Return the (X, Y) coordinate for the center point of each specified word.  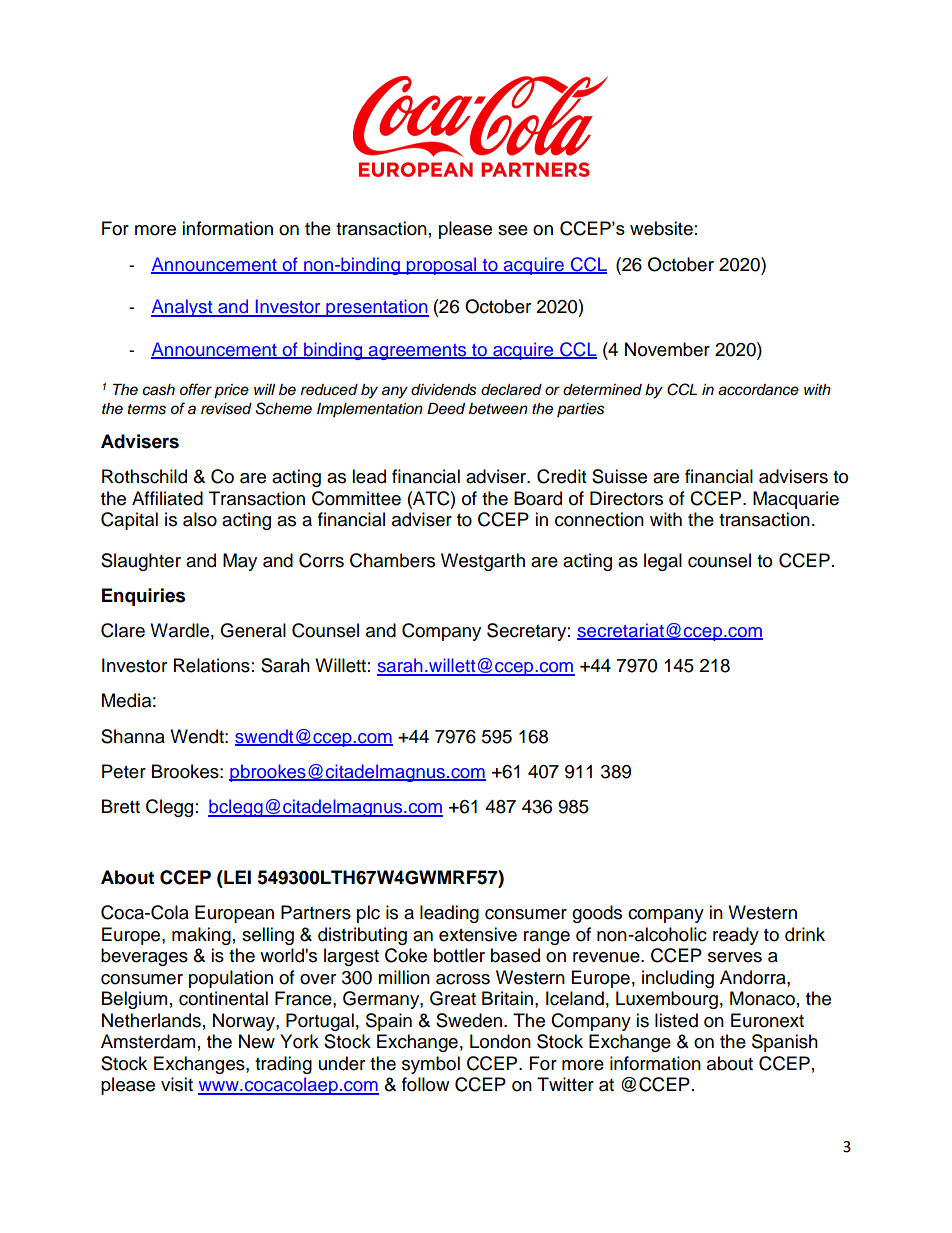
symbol (431, 1065)
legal (663, 562)
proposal (441, 266)
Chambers (392, 560)
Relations (212, 665)
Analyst (183, 308)
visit (177, 1084)
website (661, 228)
